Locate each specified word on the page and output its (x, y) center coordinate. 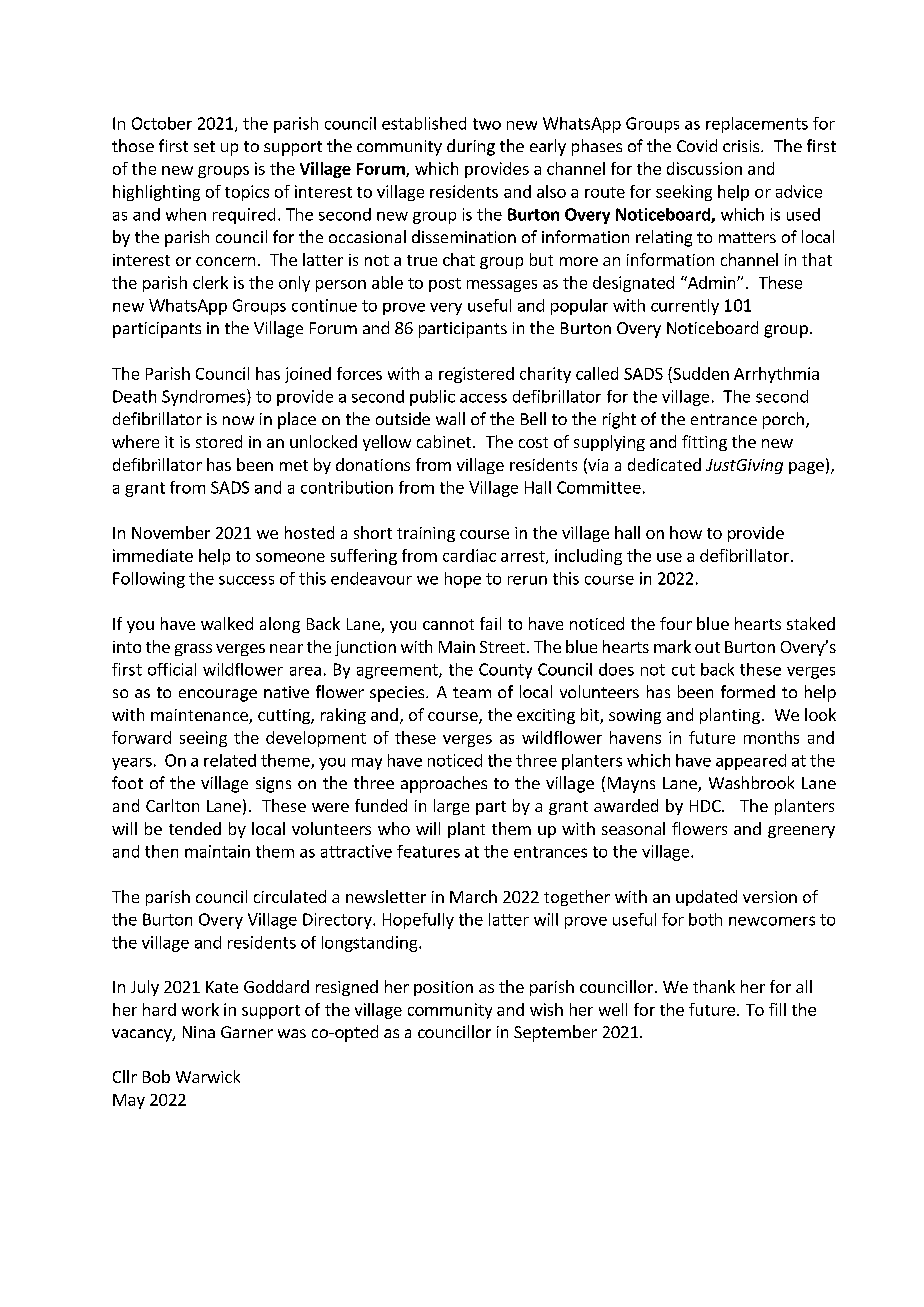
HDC (706, 806)
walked (227, 623)
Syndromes (205, 397)
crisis (741, 146)
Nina (199, 1032)
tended (195, 828)
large (451, 807)
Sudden (700, 373)
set (204, 146)
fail (490, 623)
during (471, 147)
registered (476, 375)
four (676, 623)
